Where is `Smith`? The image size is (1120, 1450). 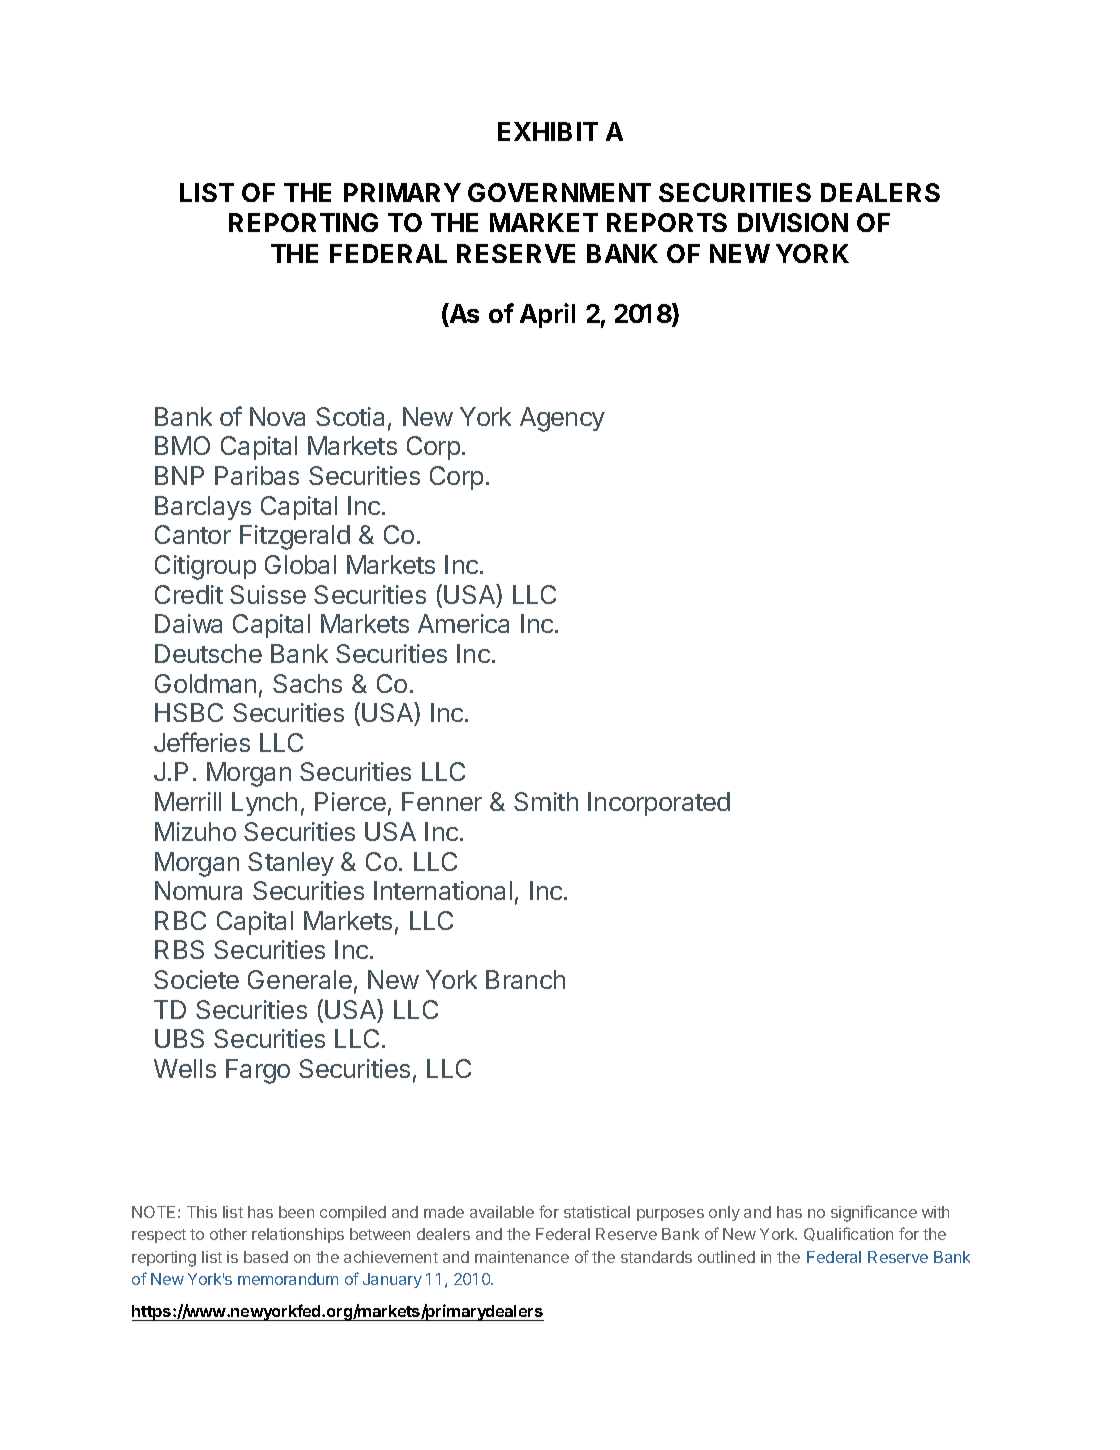 Smith is located at coordinates (546, 801).
